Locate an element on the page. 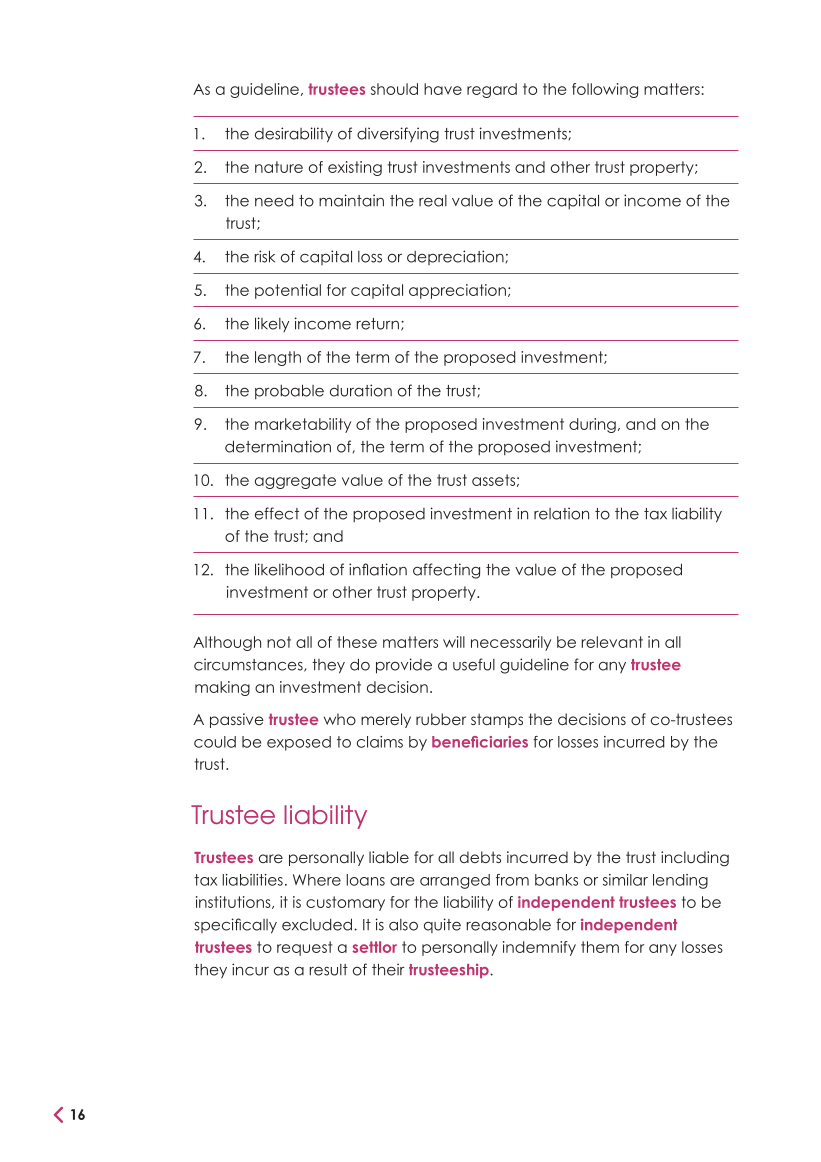  relevant is located at coordinates (612, 642).
